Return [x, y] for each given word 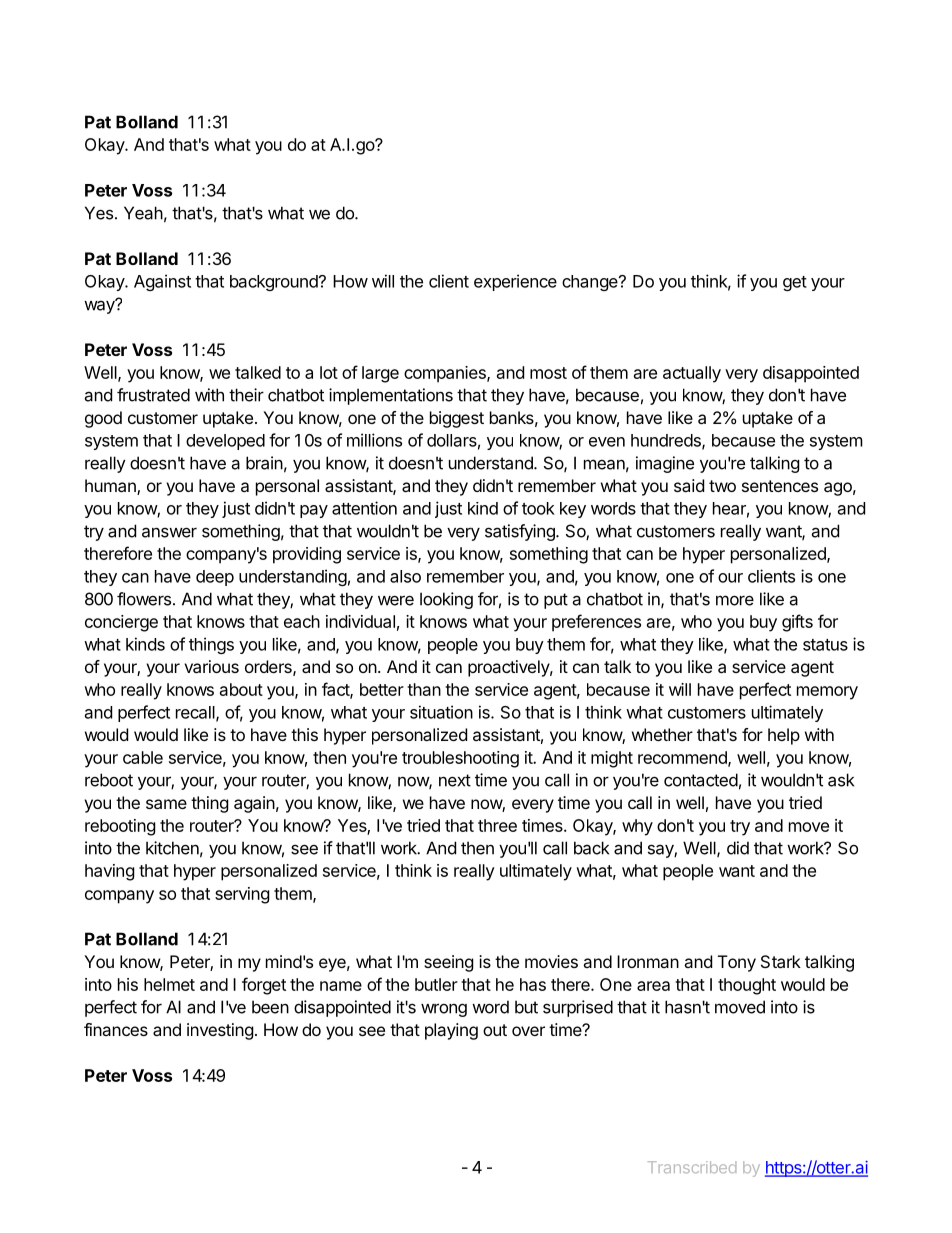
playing [451, 1031]
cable [143, 757]
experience [515, 282]
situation [441, 712]
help [784, 736]
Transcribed [692, 1167]
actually [692, 374]
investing [220, 1031]
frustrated [153, 395]
